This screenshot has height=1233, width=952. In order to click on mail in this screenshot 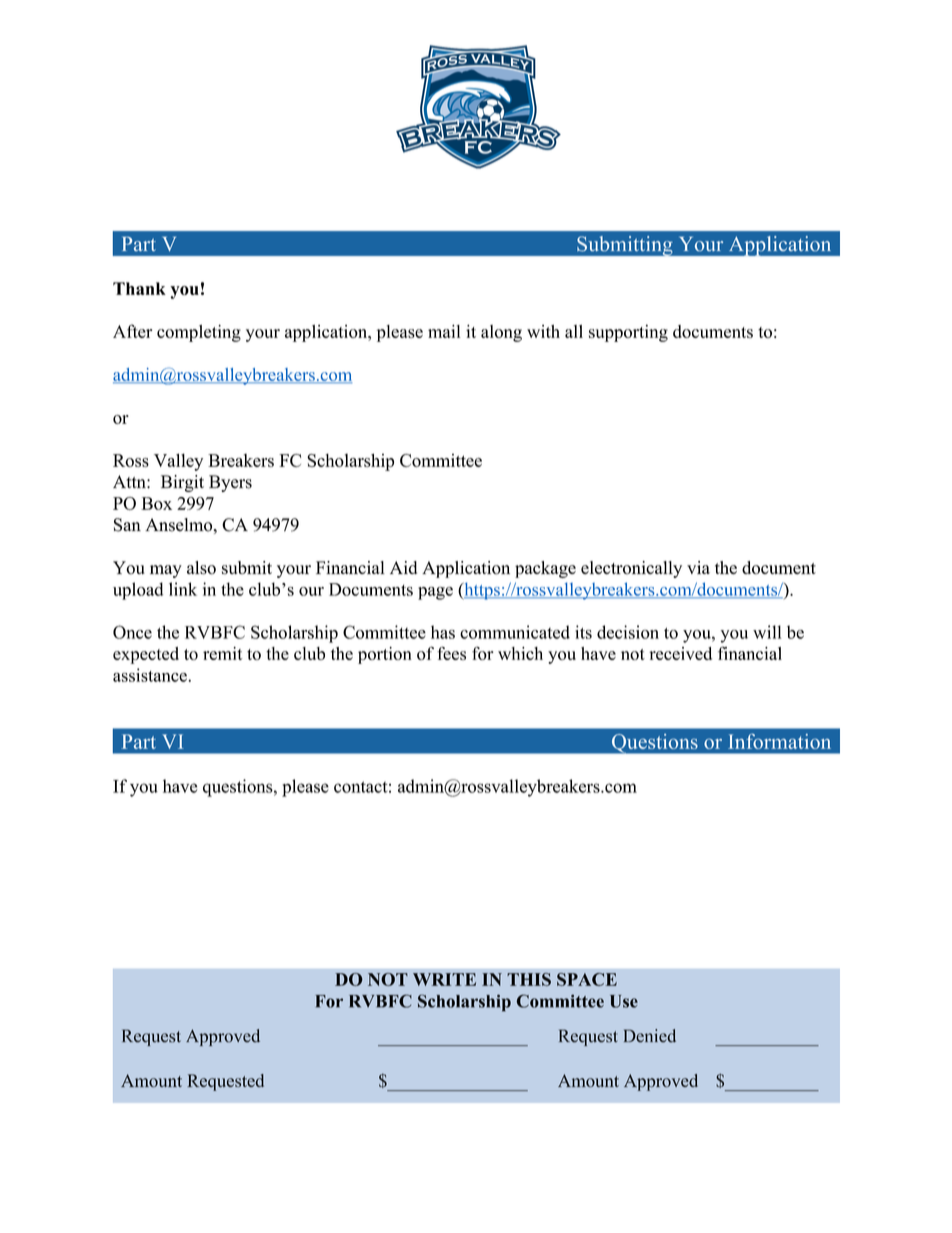, I will do `click(444, 331)`.
